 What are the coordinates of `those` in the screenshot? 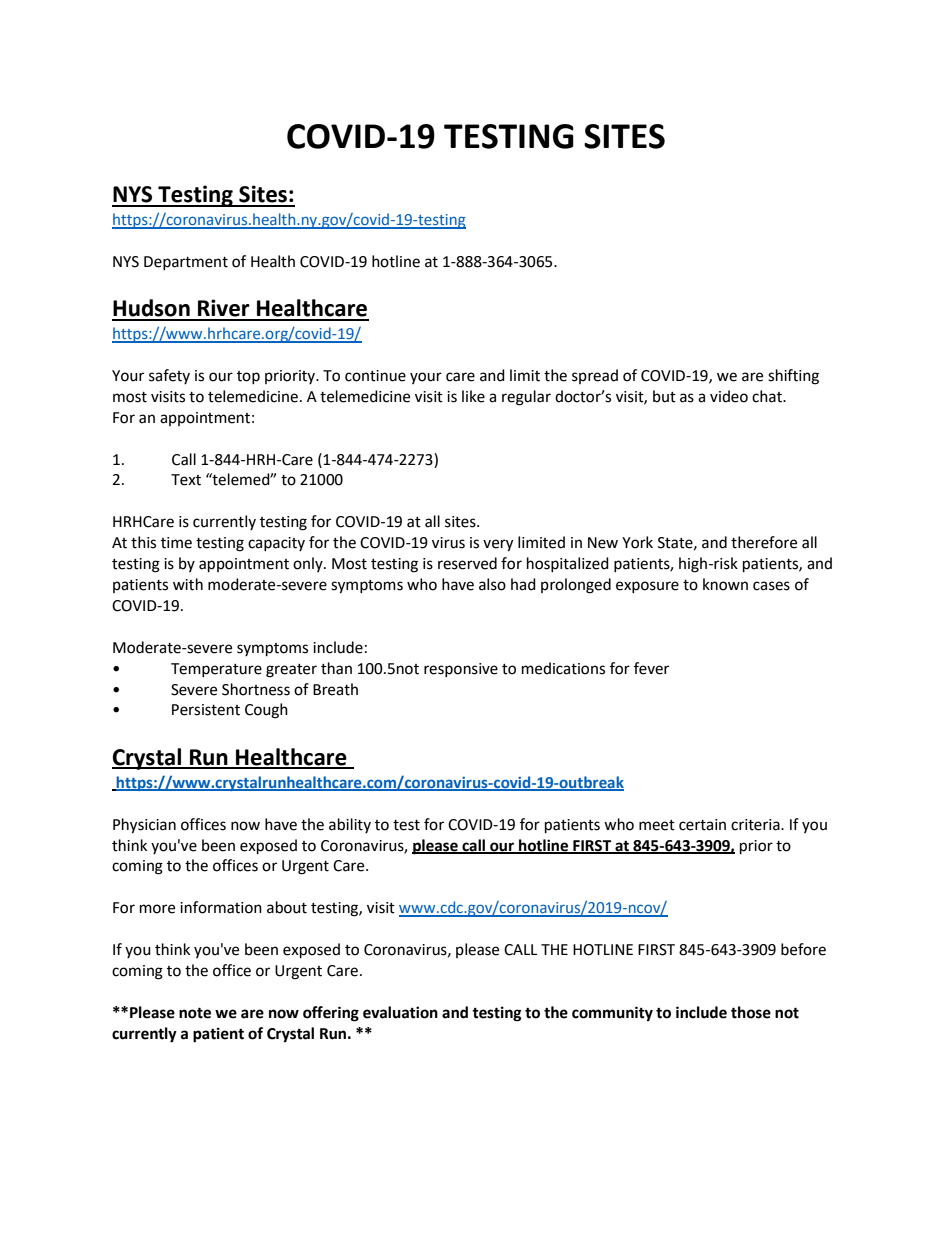 It's located at (751, 1012).
